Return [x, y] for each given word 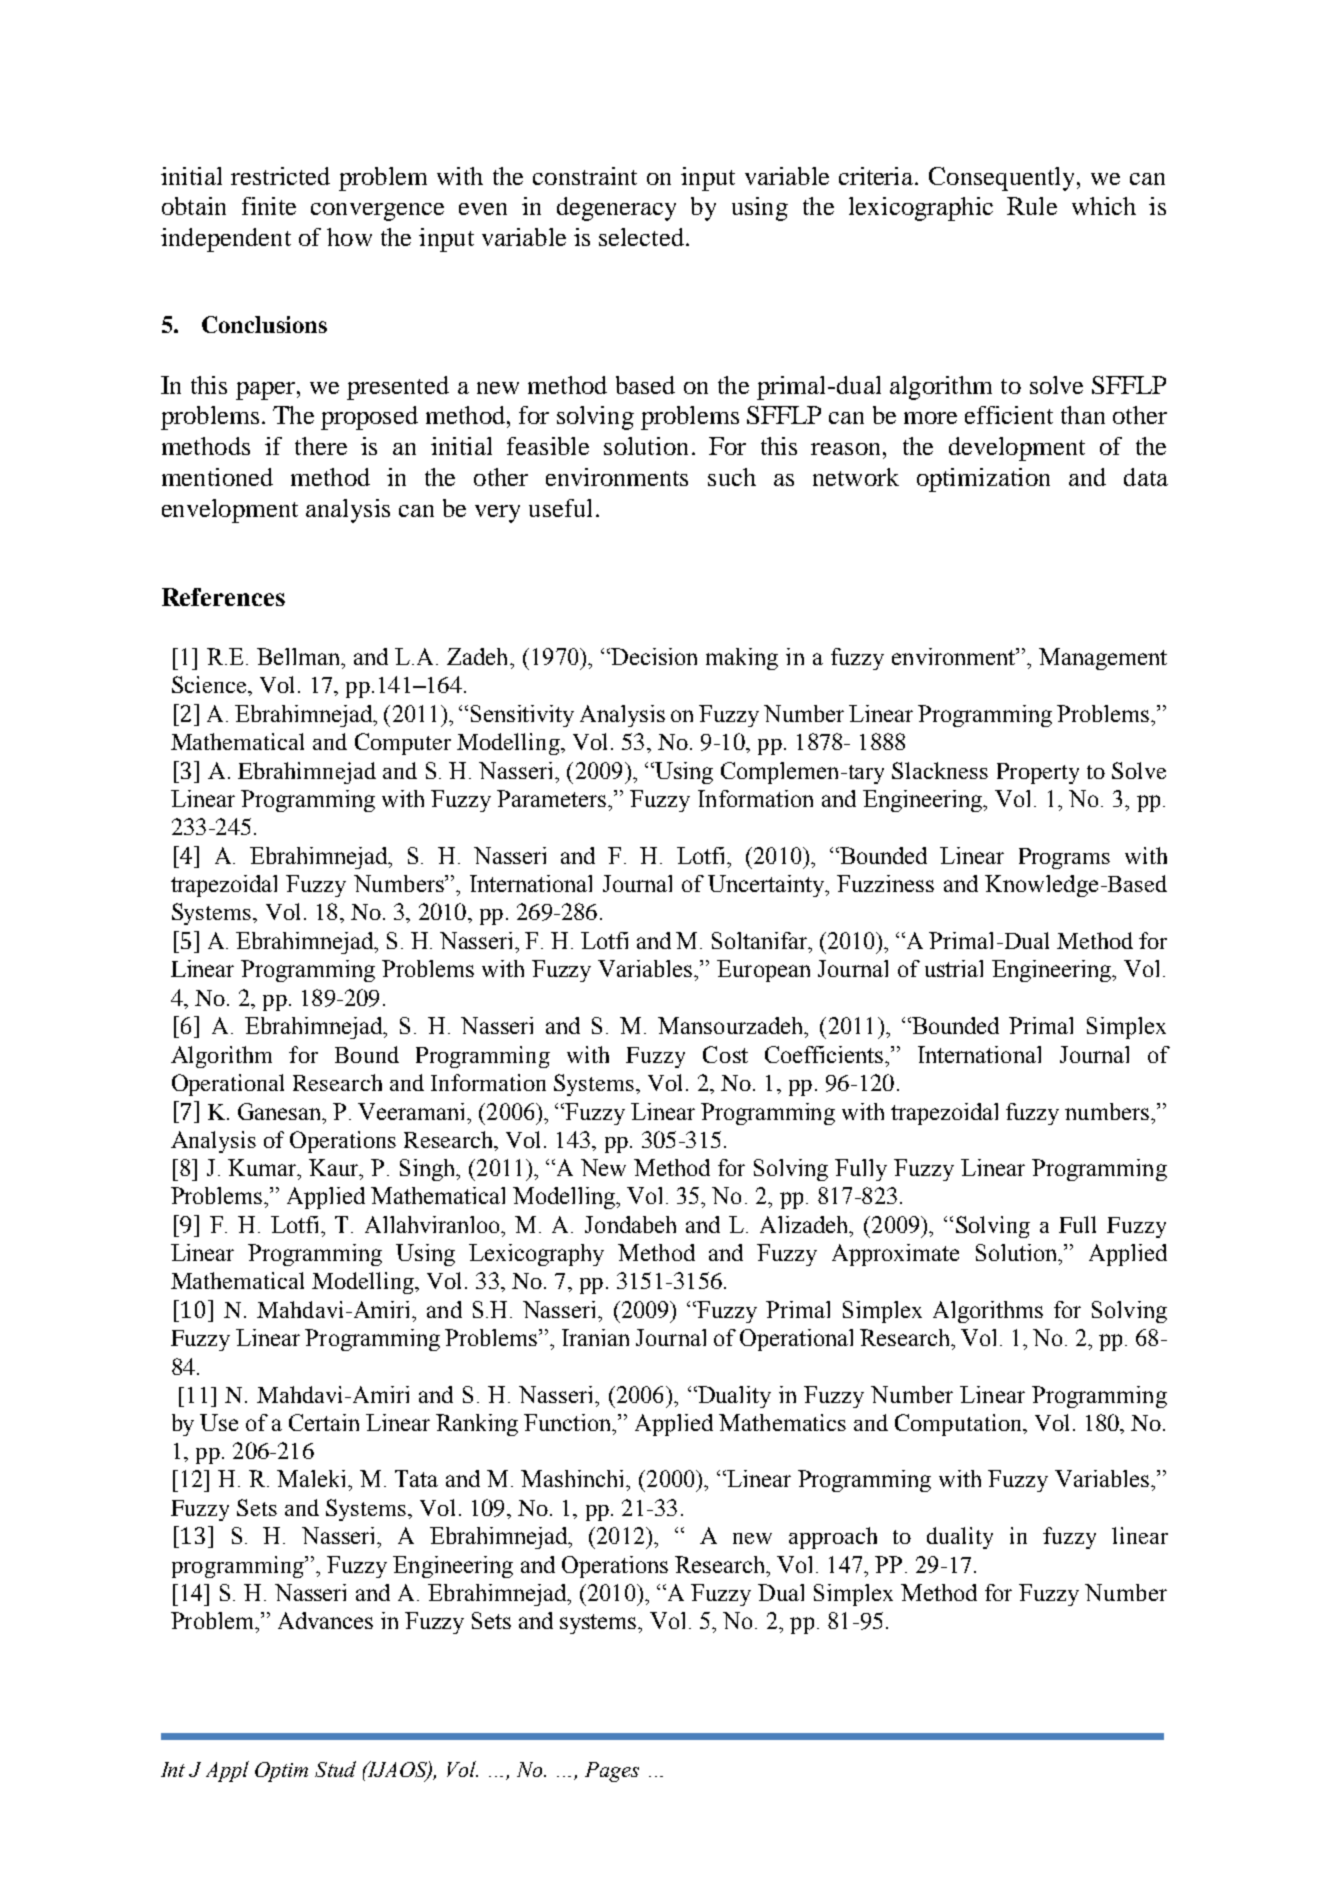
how [349, 237]
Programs [1064, 858]
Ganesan [281, 1111]
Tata [416, 1478]
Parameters [553, 798]
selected [643, 237]
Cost [725, 1054]
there [321, 446]
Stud [335, 1769]
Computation [959, 1425]
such [732, 477]
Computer [403, 744]
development [1017, 449]
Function [569, 1424]
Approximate [895, 1255]
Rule [1032, 206]
